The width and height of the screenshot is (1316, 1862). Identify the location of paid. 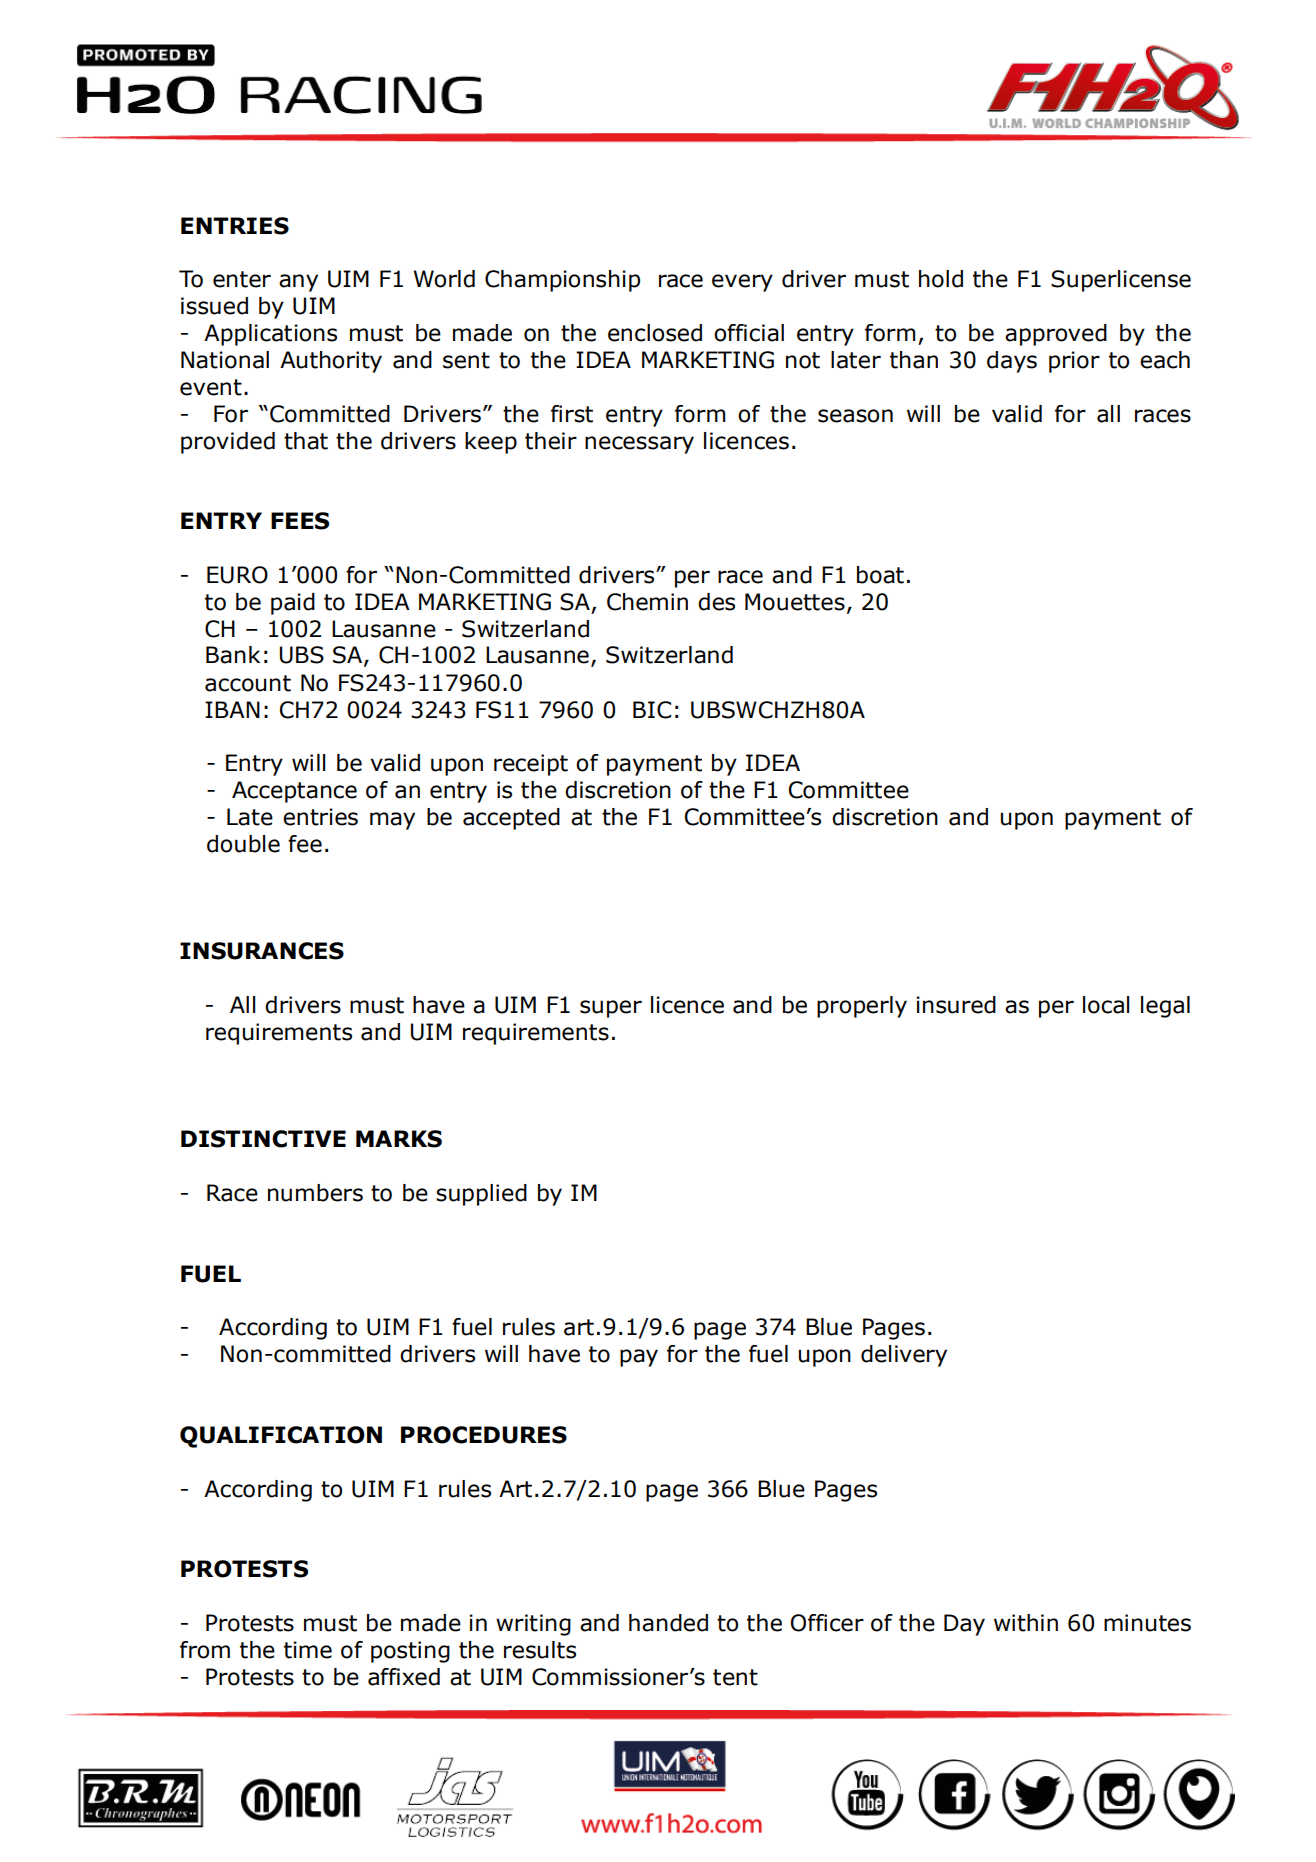
(293, 604).
